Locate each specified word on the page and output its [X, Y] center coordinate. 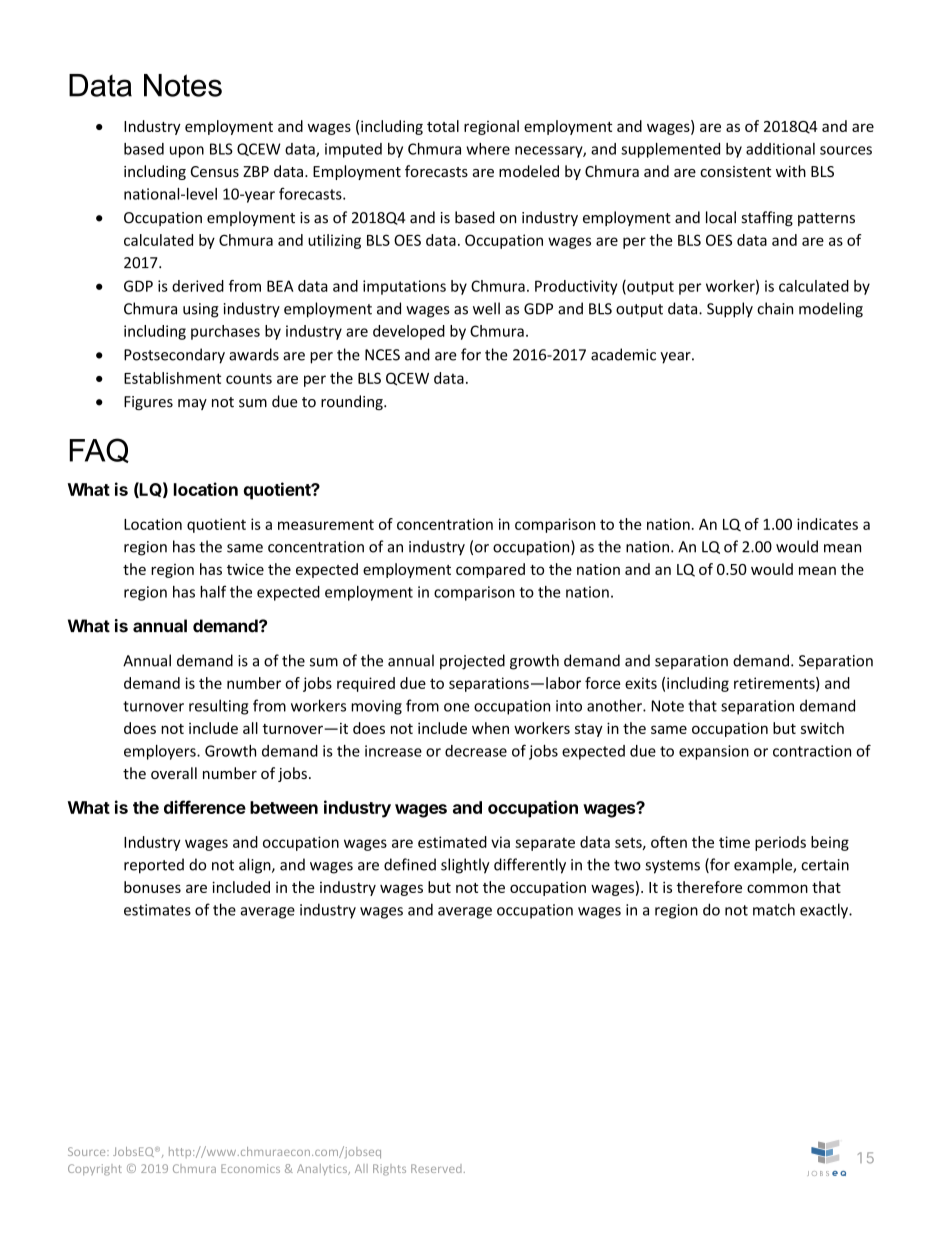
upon [187, 152]
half [213, 591]
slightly [465, 866]
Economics [250, 1168]
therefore [709, 887]
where [488, 149]
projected [472, 662]
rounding [353, 402]
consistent [735, 171]
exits [641, 683]
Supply [730, 310]
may [192, 404]
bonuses [152, 887]
